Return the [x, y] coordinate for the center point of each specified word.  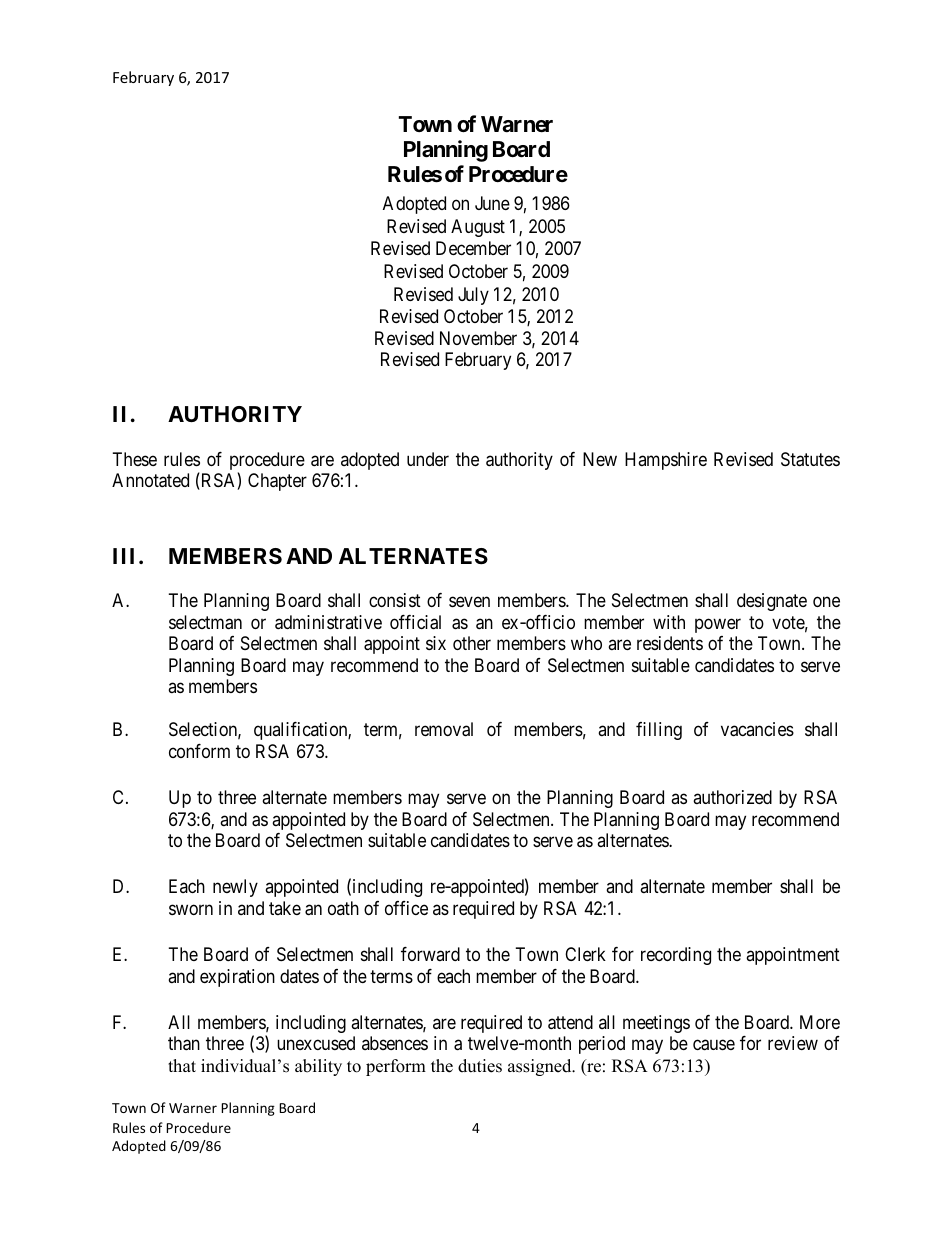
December [473, 248]
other [472, 643]
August [478, 228]
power [718, 625]
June [492, 203]
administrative [328, 622]
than [184, 1043]
